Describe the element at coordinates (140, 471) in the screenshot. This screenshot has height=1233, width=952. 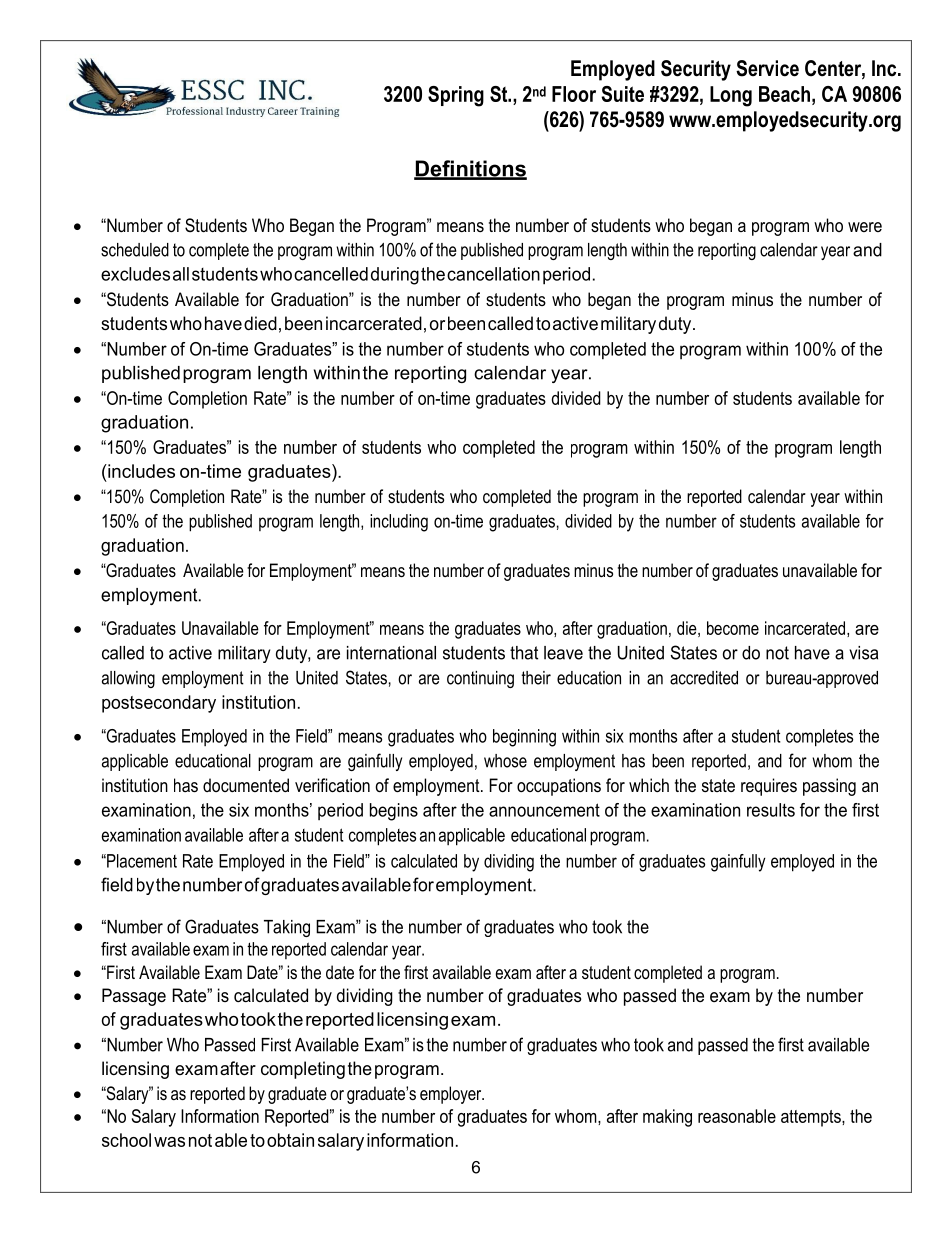
I see `includes` at that location.
